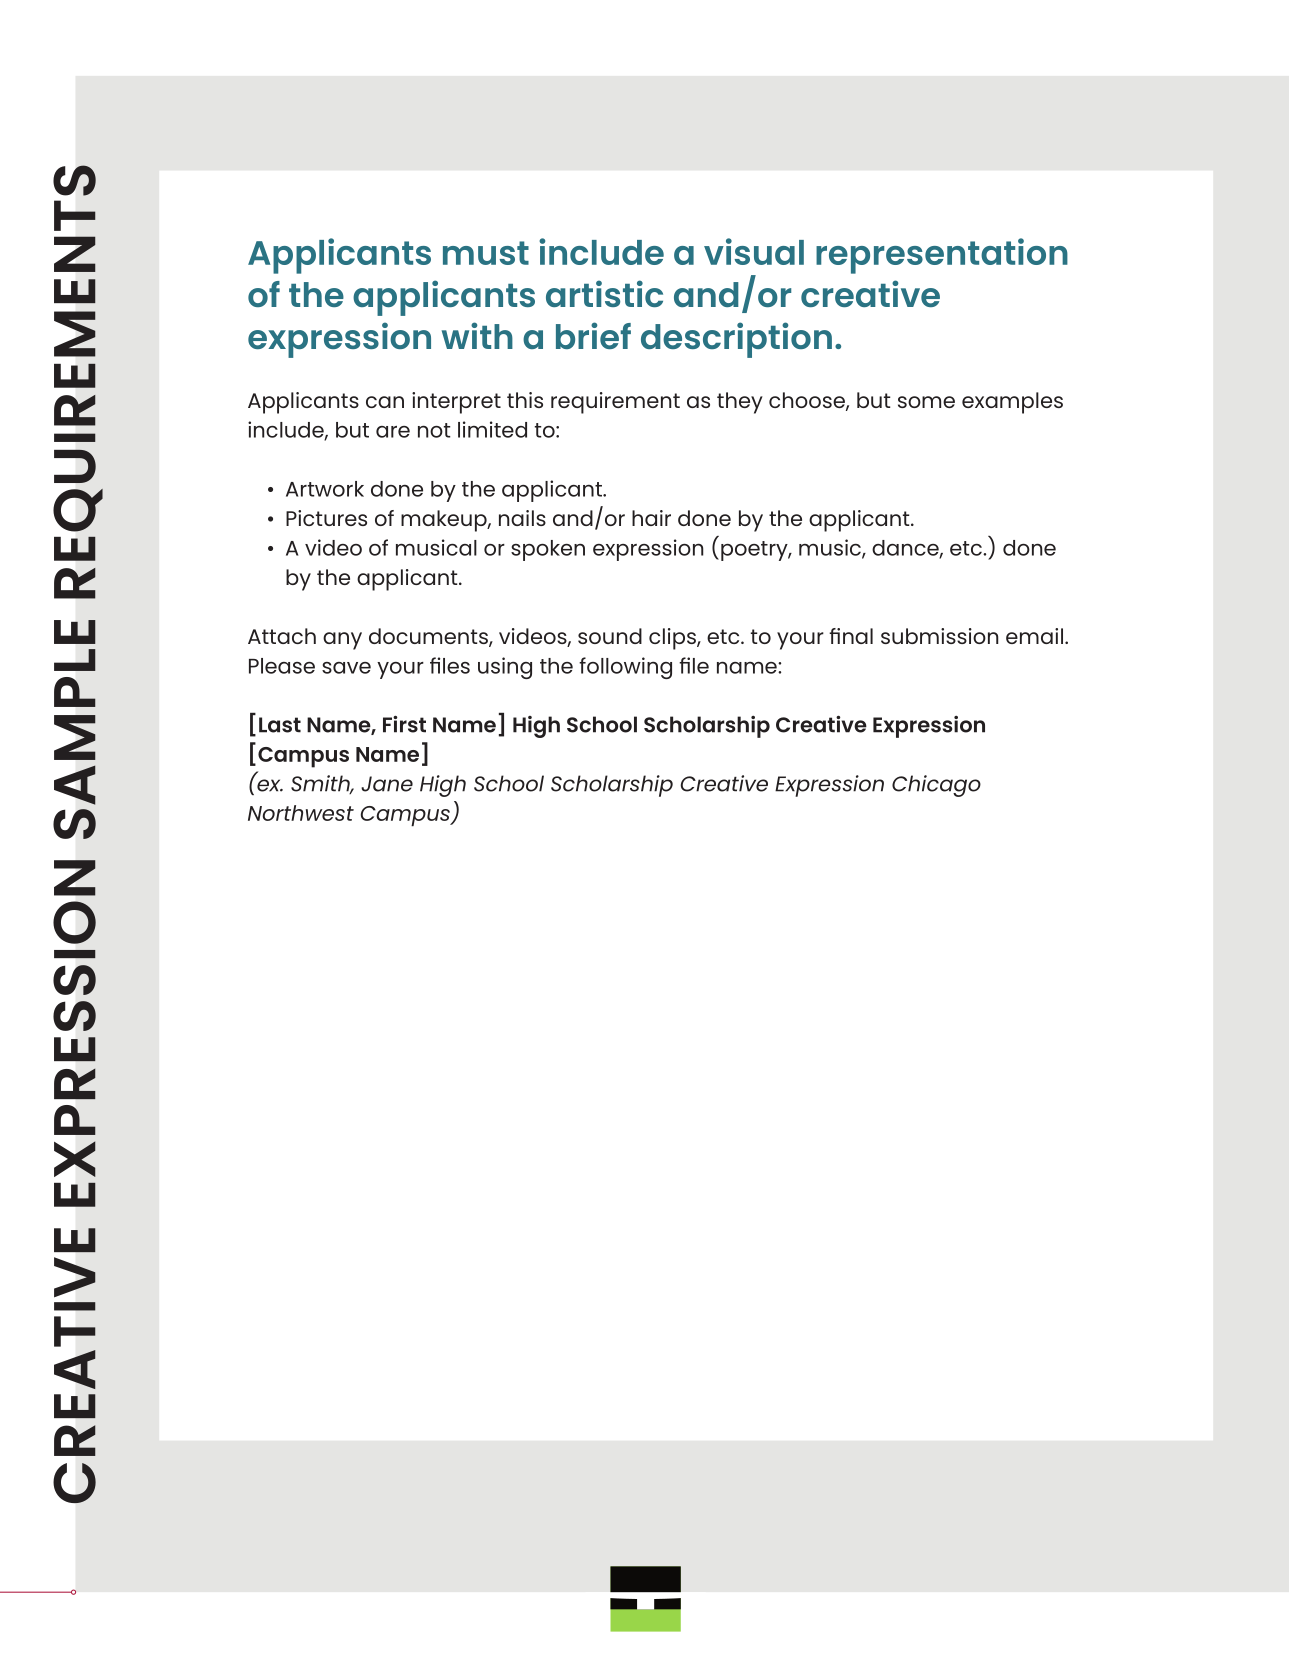 Image resolution: width=1289 pixels, height=1668 pixels. I want to click on they, so click(740, 403).
